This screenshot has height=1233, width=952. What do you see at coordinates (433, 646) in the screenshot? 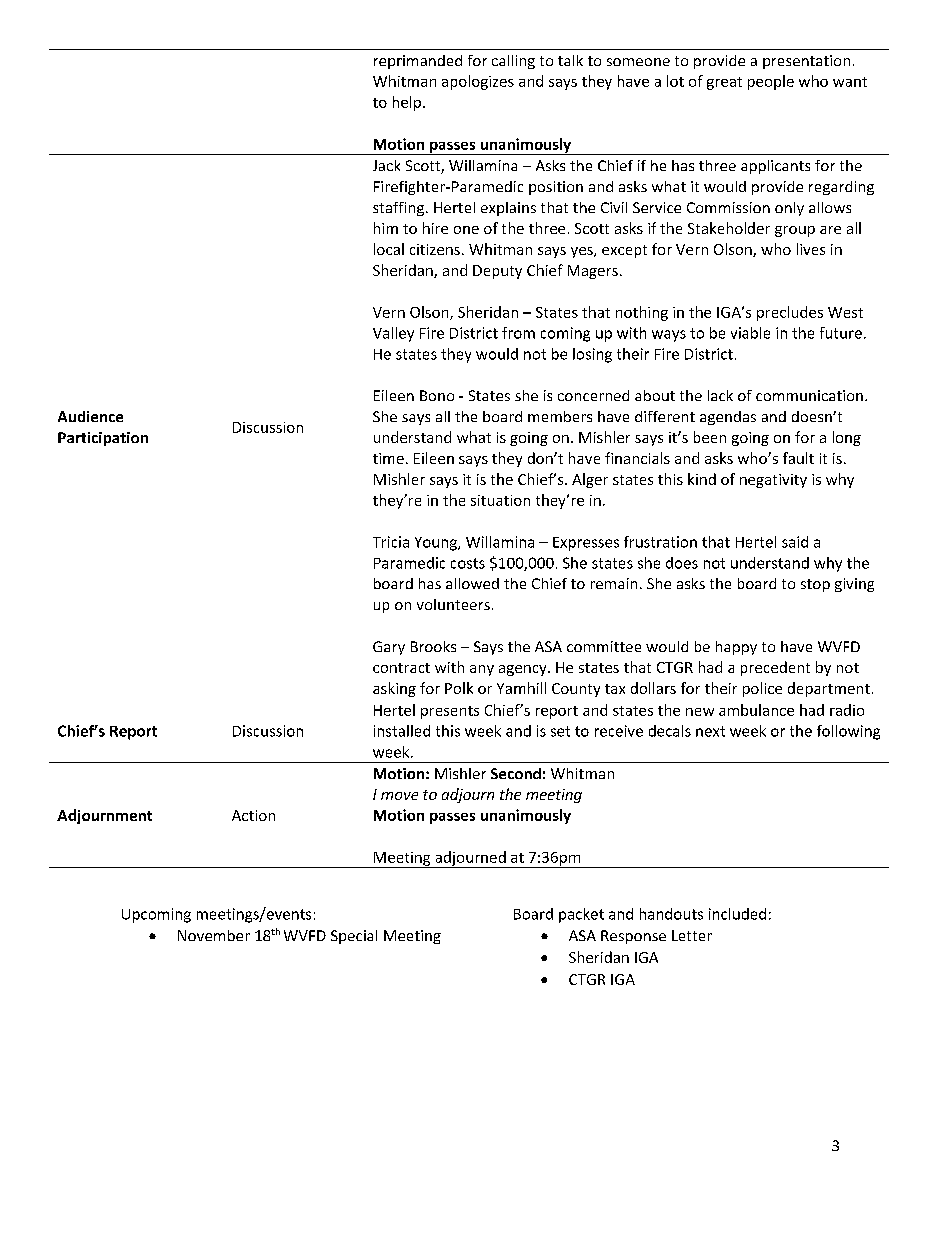
I see `Brooks` at bounding box center [433, 646].
